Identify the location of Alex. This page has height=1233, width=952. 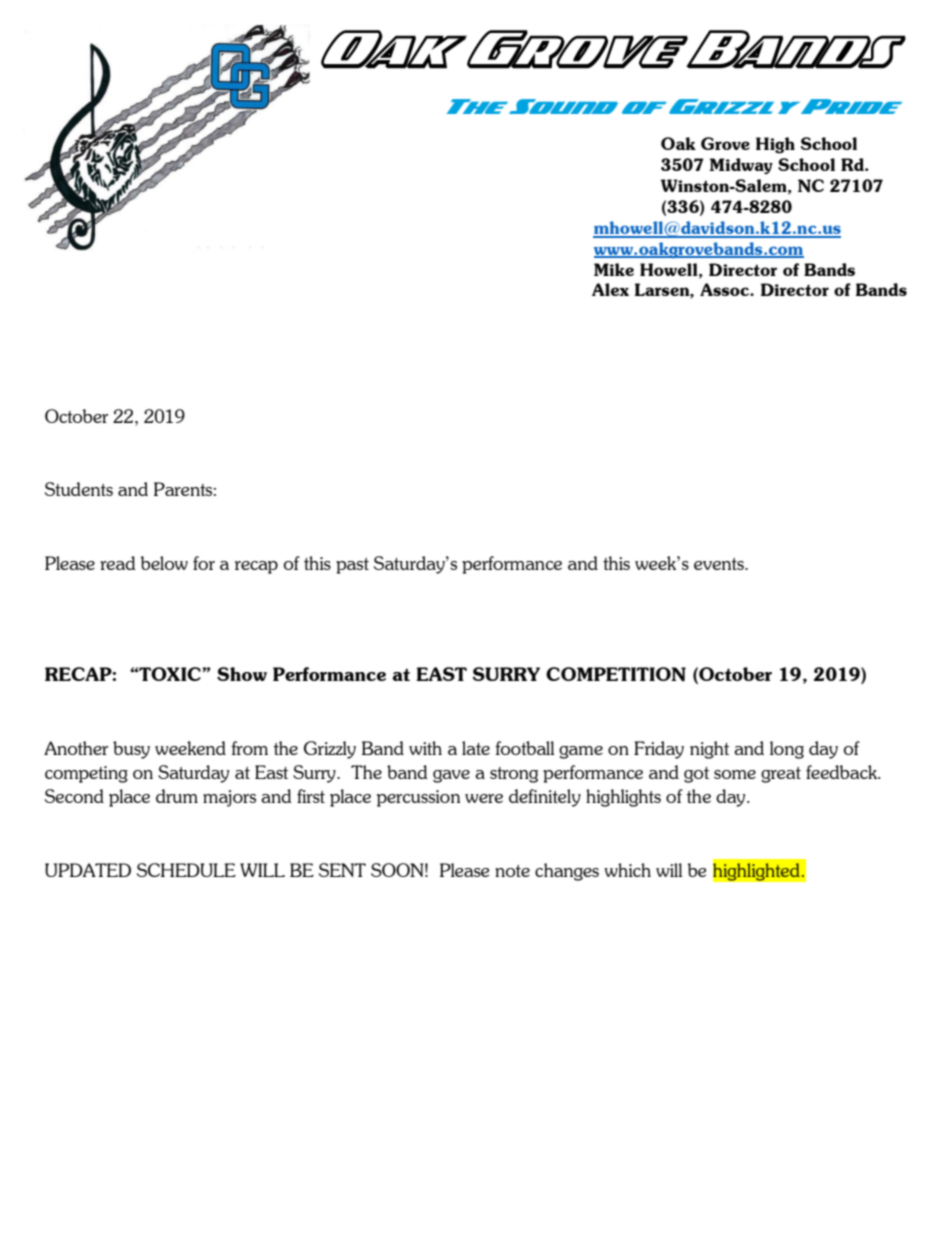
(610, 289).
